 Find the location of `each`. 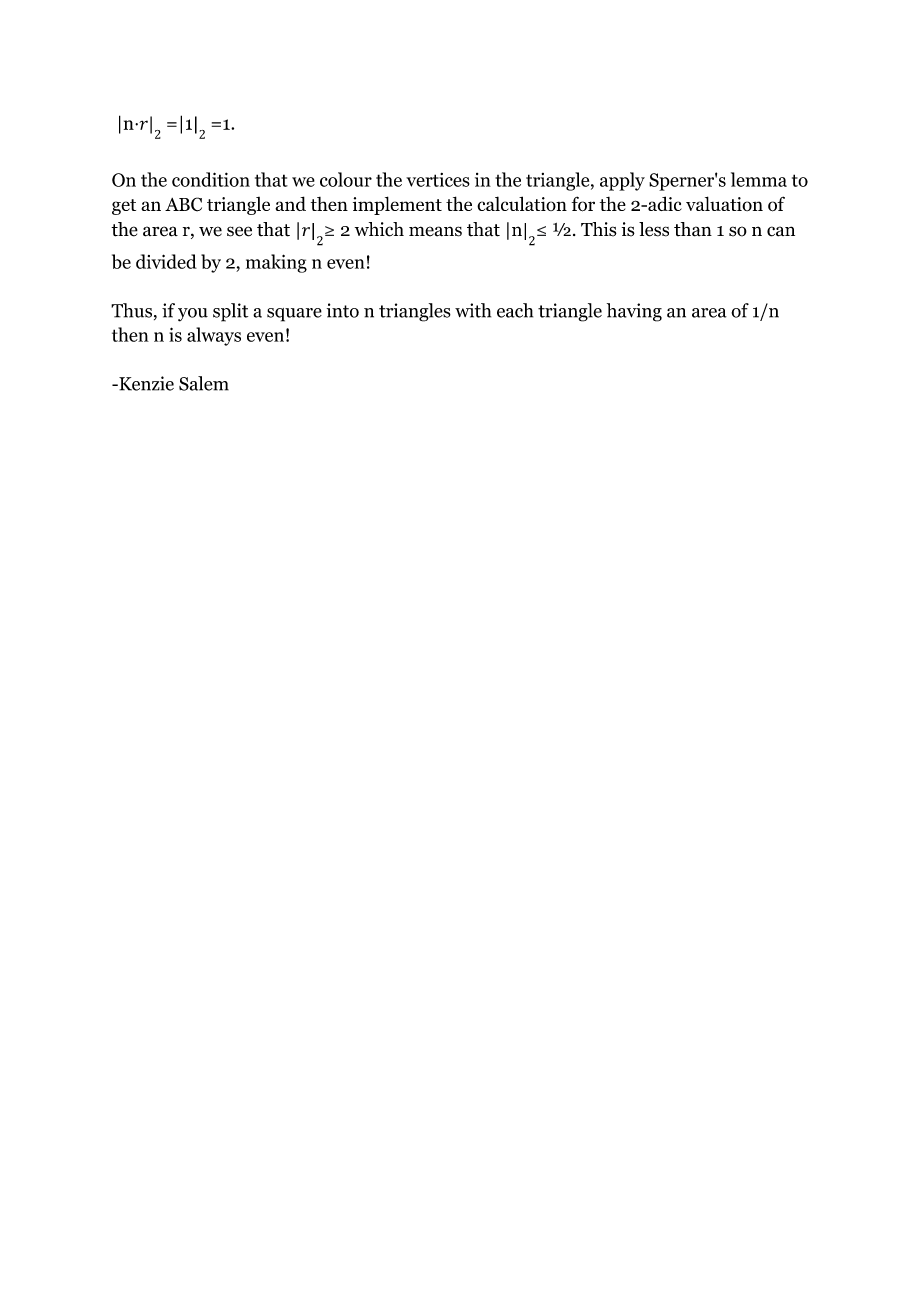

each is located at coordinates (515, 310).
